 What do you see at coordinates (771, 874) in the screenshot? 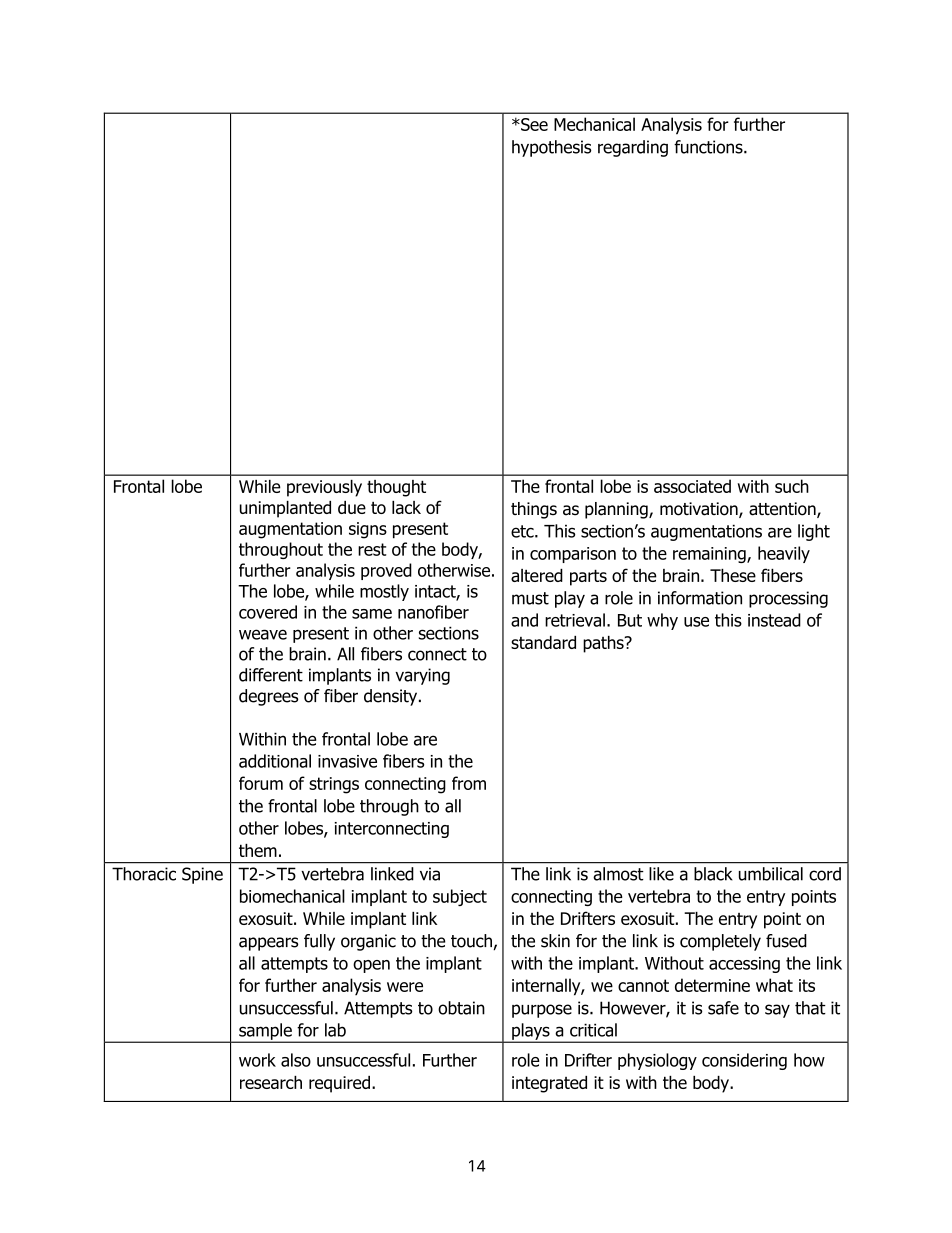
I see `umbilical` at bounding box center [771, 874].
